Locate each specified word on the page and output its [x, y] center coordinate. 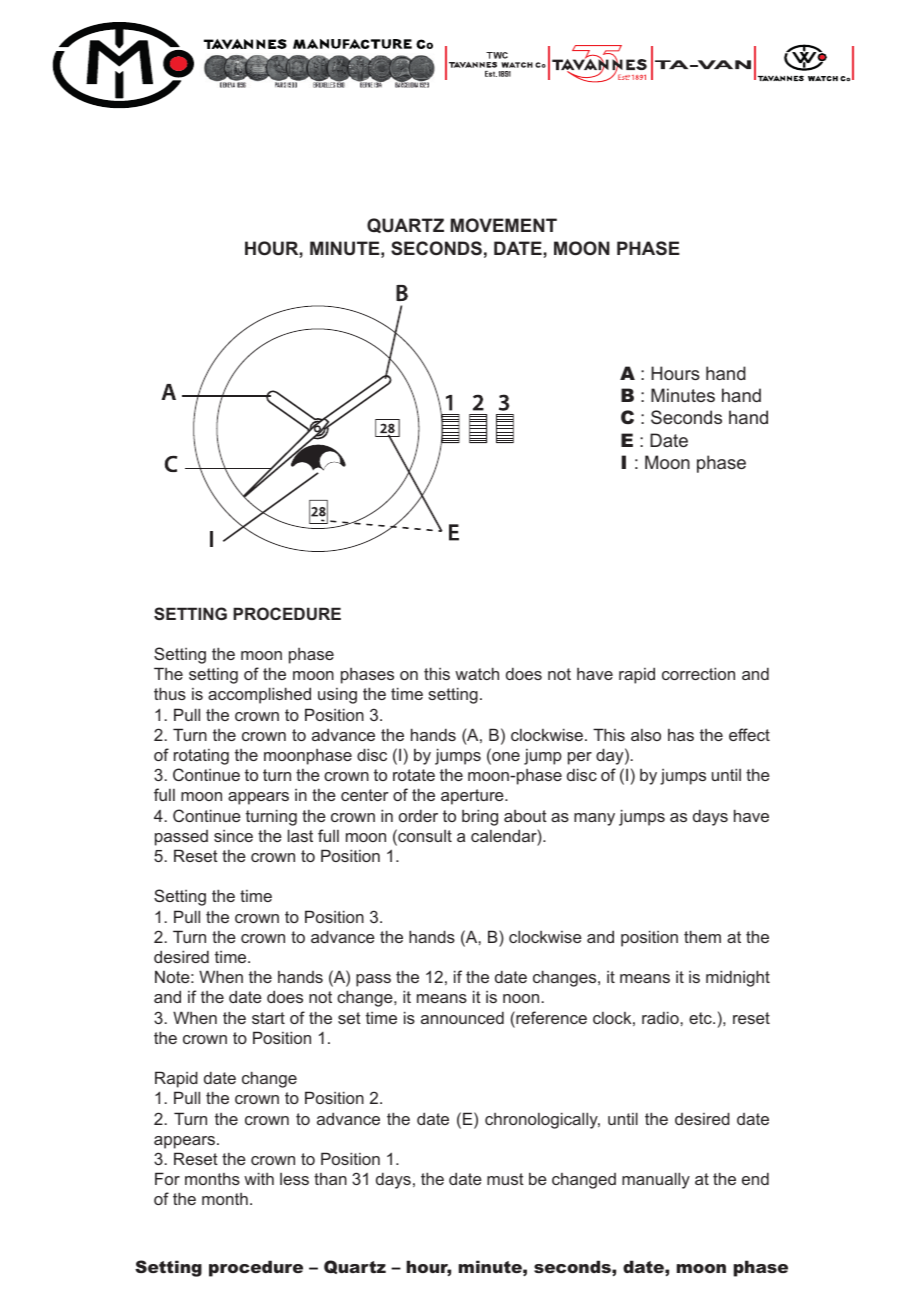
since [233, 836]
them [702, 936]
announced [462, 1017]
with [259, 1178]
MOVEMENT [504, 225]
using [337, 696]
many [594, 819]
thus [170, 693]
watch [477, 673]
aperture [473, 797]
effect [749, 734]
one [505, 758]
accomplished [259, 695]
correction [698, 673]
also [646, 735]
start [268, 1018]
